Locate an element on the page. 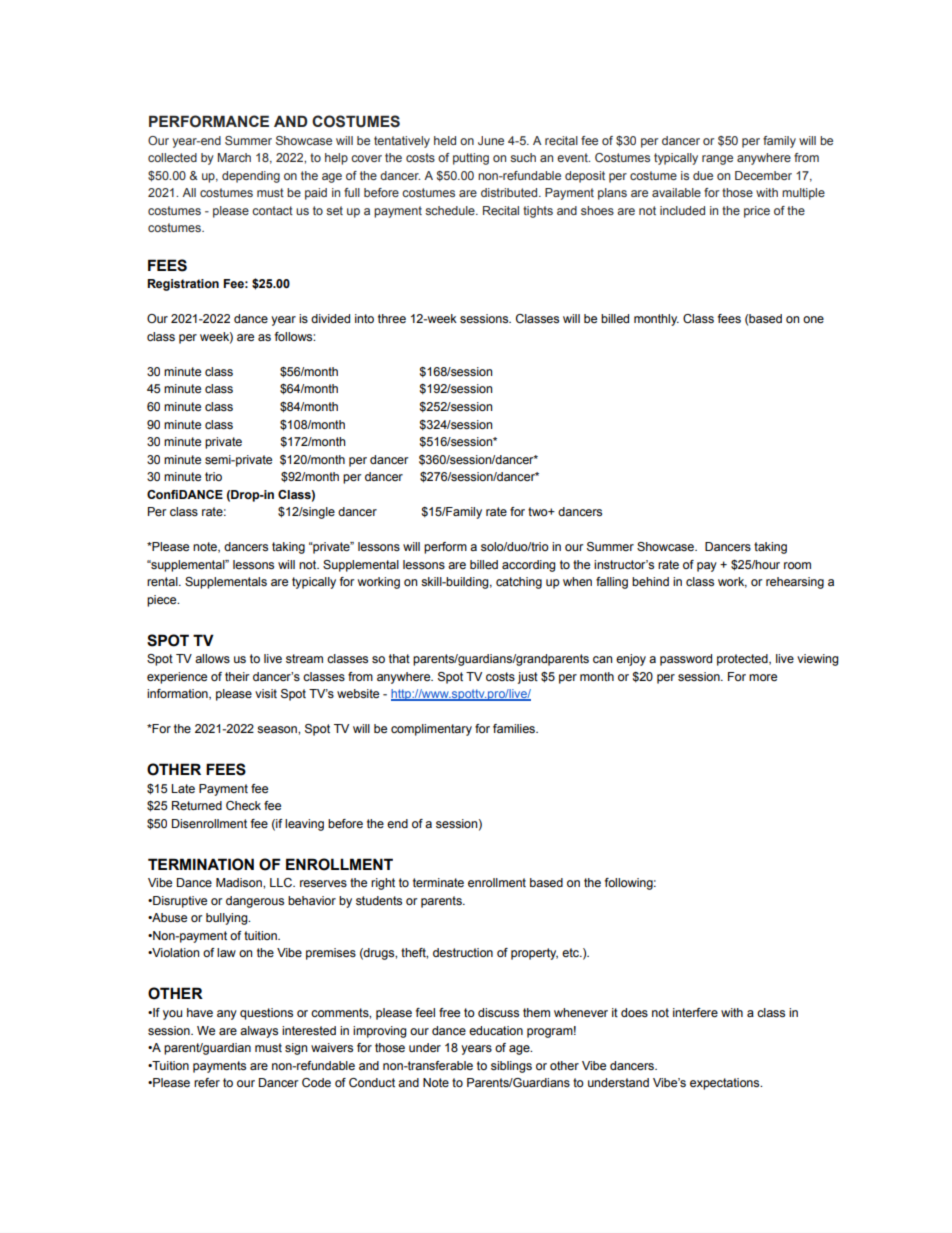  two is located at coordinates (539, 511).
